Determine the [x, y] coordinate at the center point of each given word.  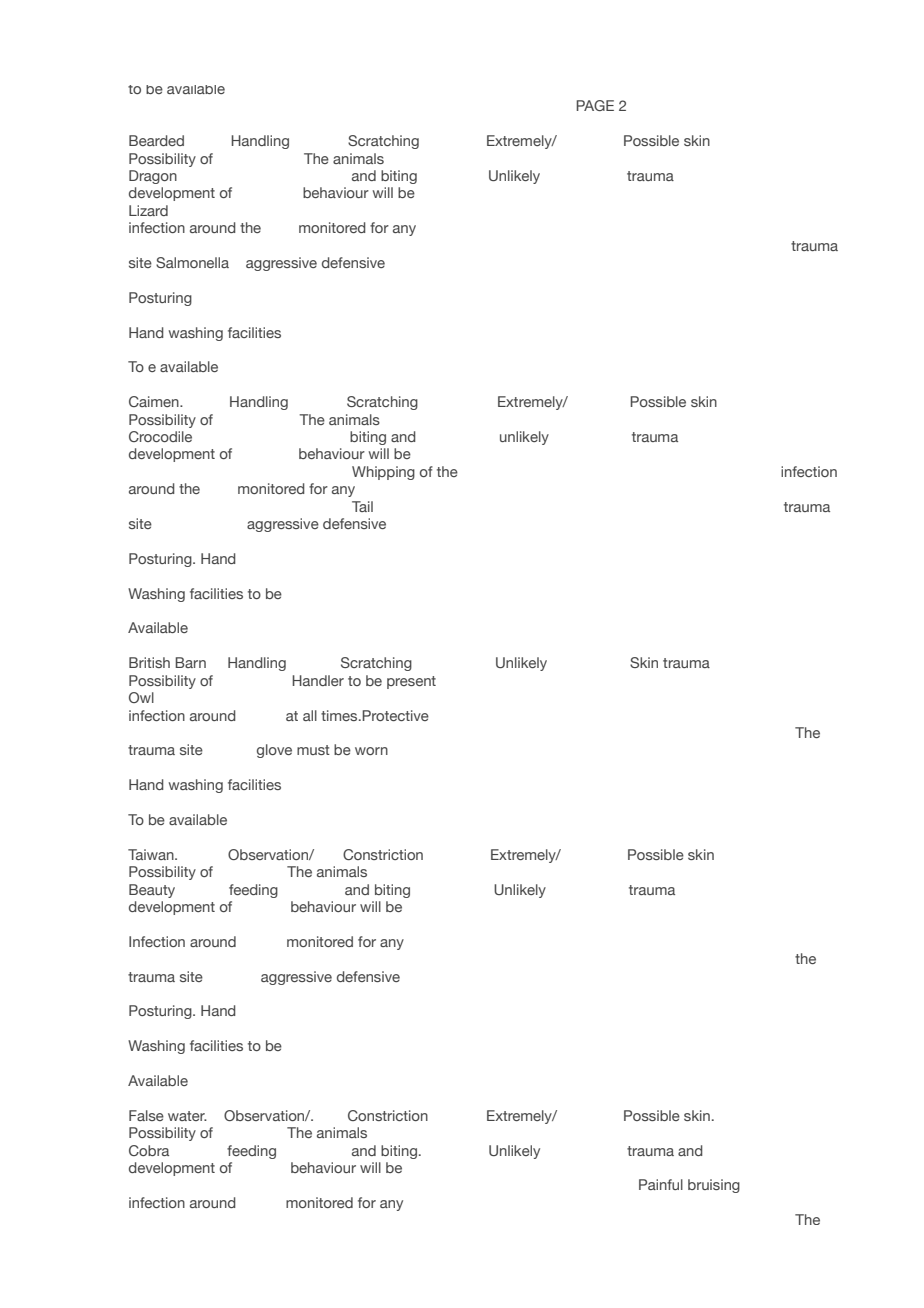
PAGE [595, 105]
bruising [714, 1186]
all [310, 715]
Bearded [156, 140]
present [411, 682]
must [313, 750]
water [187, 1116]
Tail [362, 506]
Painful [661, 1184]
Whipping [383, 473]
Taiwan [152, 854]
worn [371, 751]
